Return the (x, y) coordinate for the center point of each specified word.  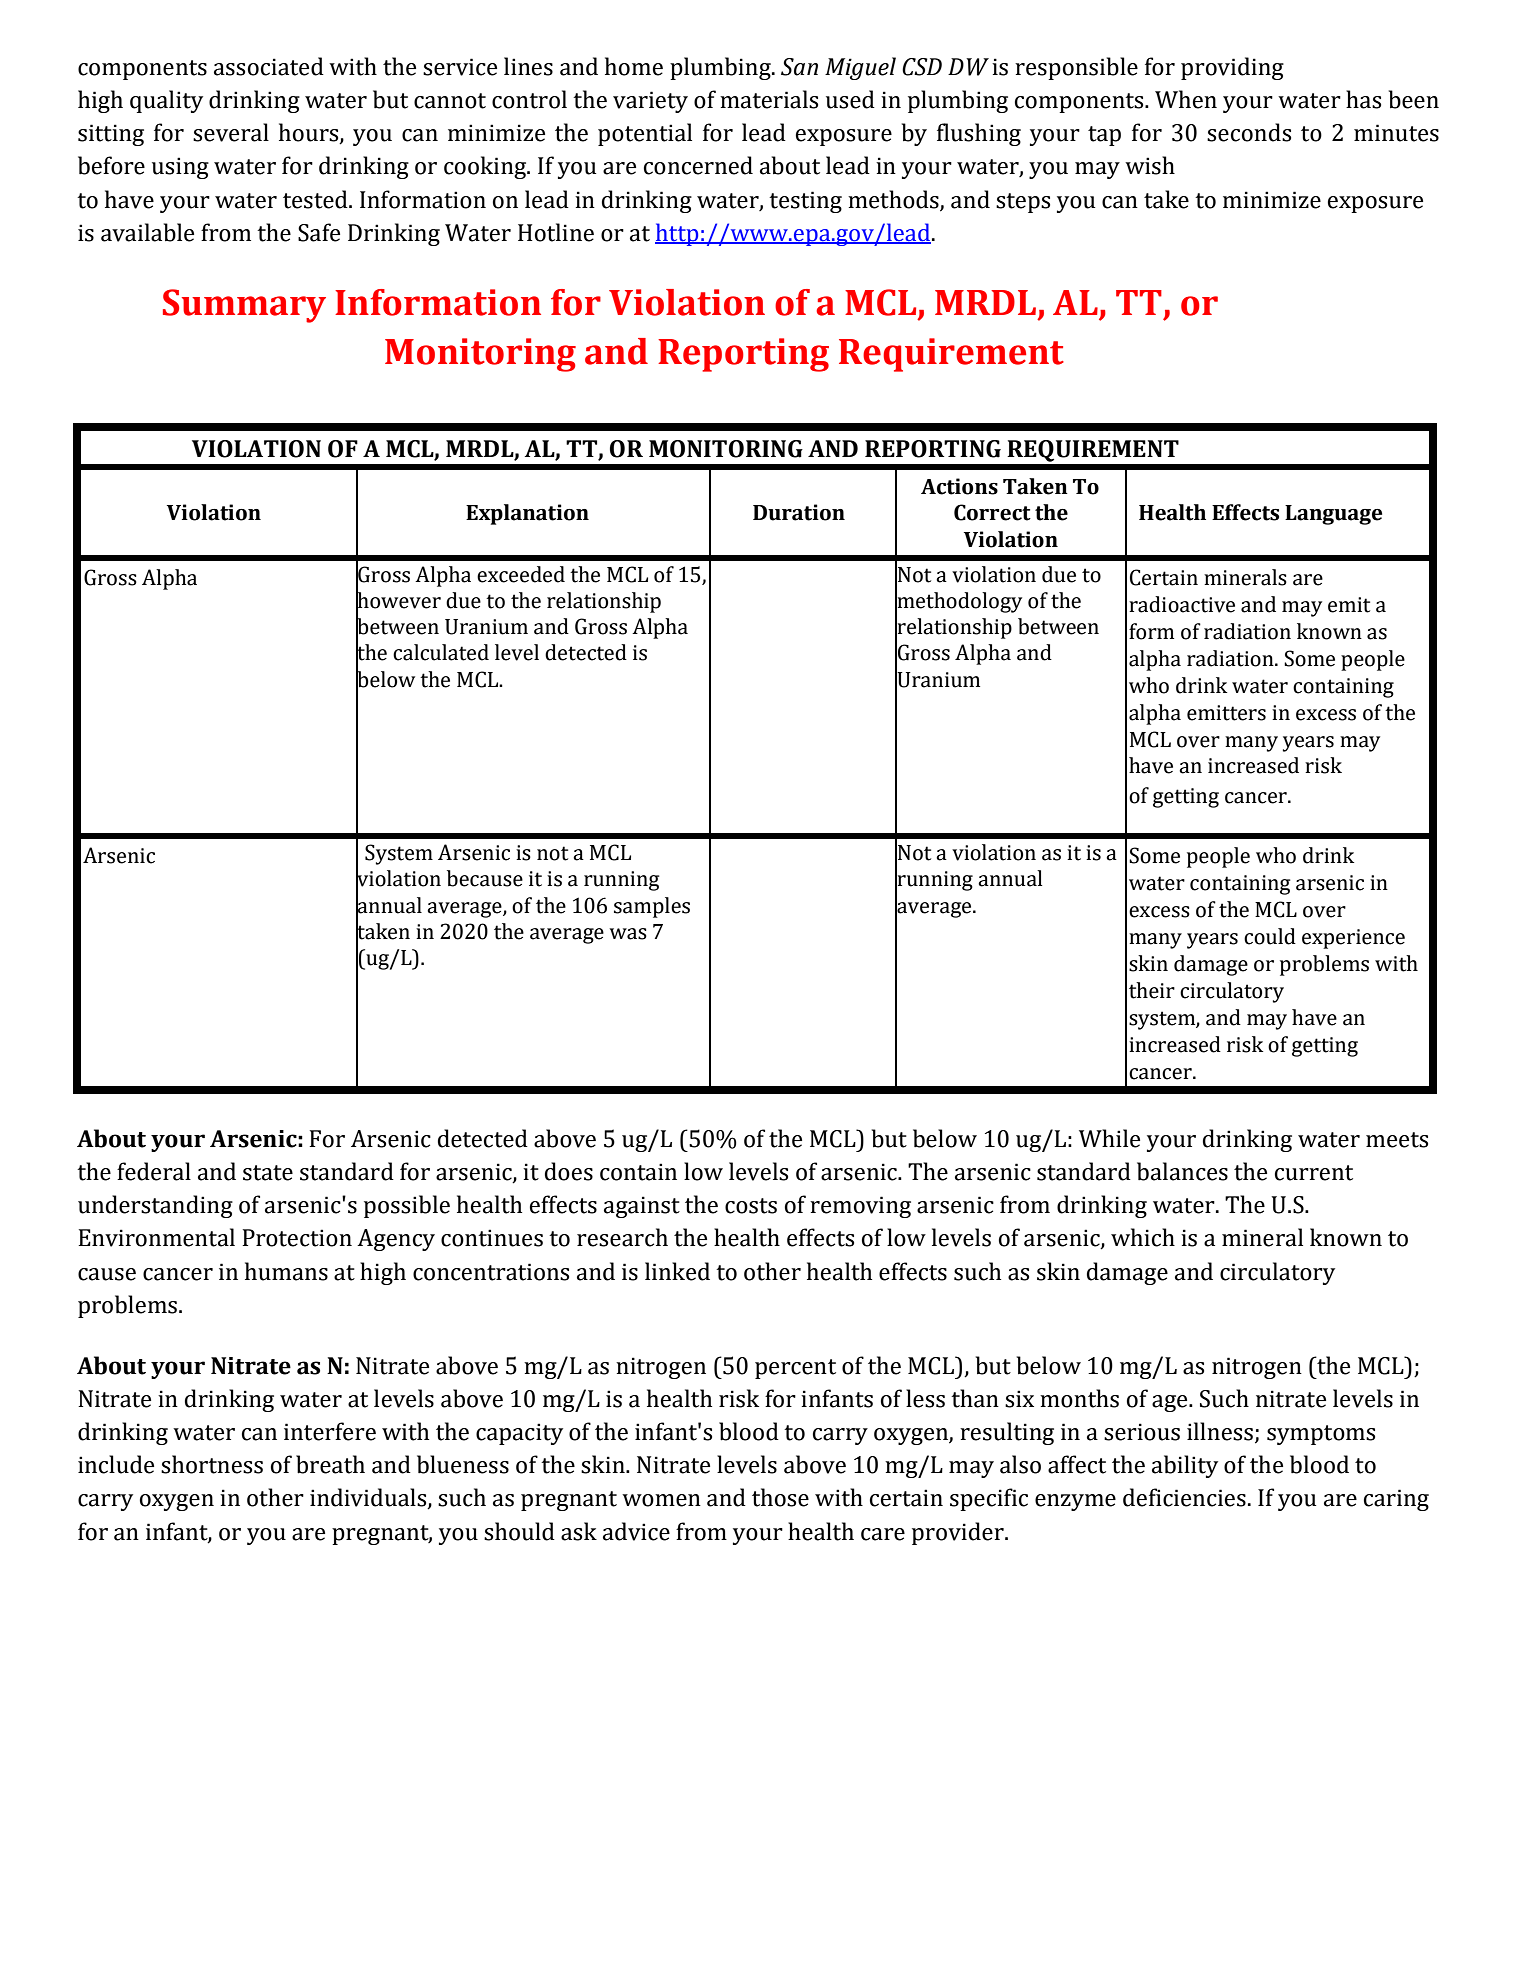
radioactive (1182, 604)
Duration (799, 512)
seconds (1249, 132)
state (268, 1173)
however (398, 600)
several (231, 132)
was (628, 934)
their (1152, 990)
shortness (212, 1464)
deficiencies (1184, 1497)
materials (769, 99)
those (780, 1497)
